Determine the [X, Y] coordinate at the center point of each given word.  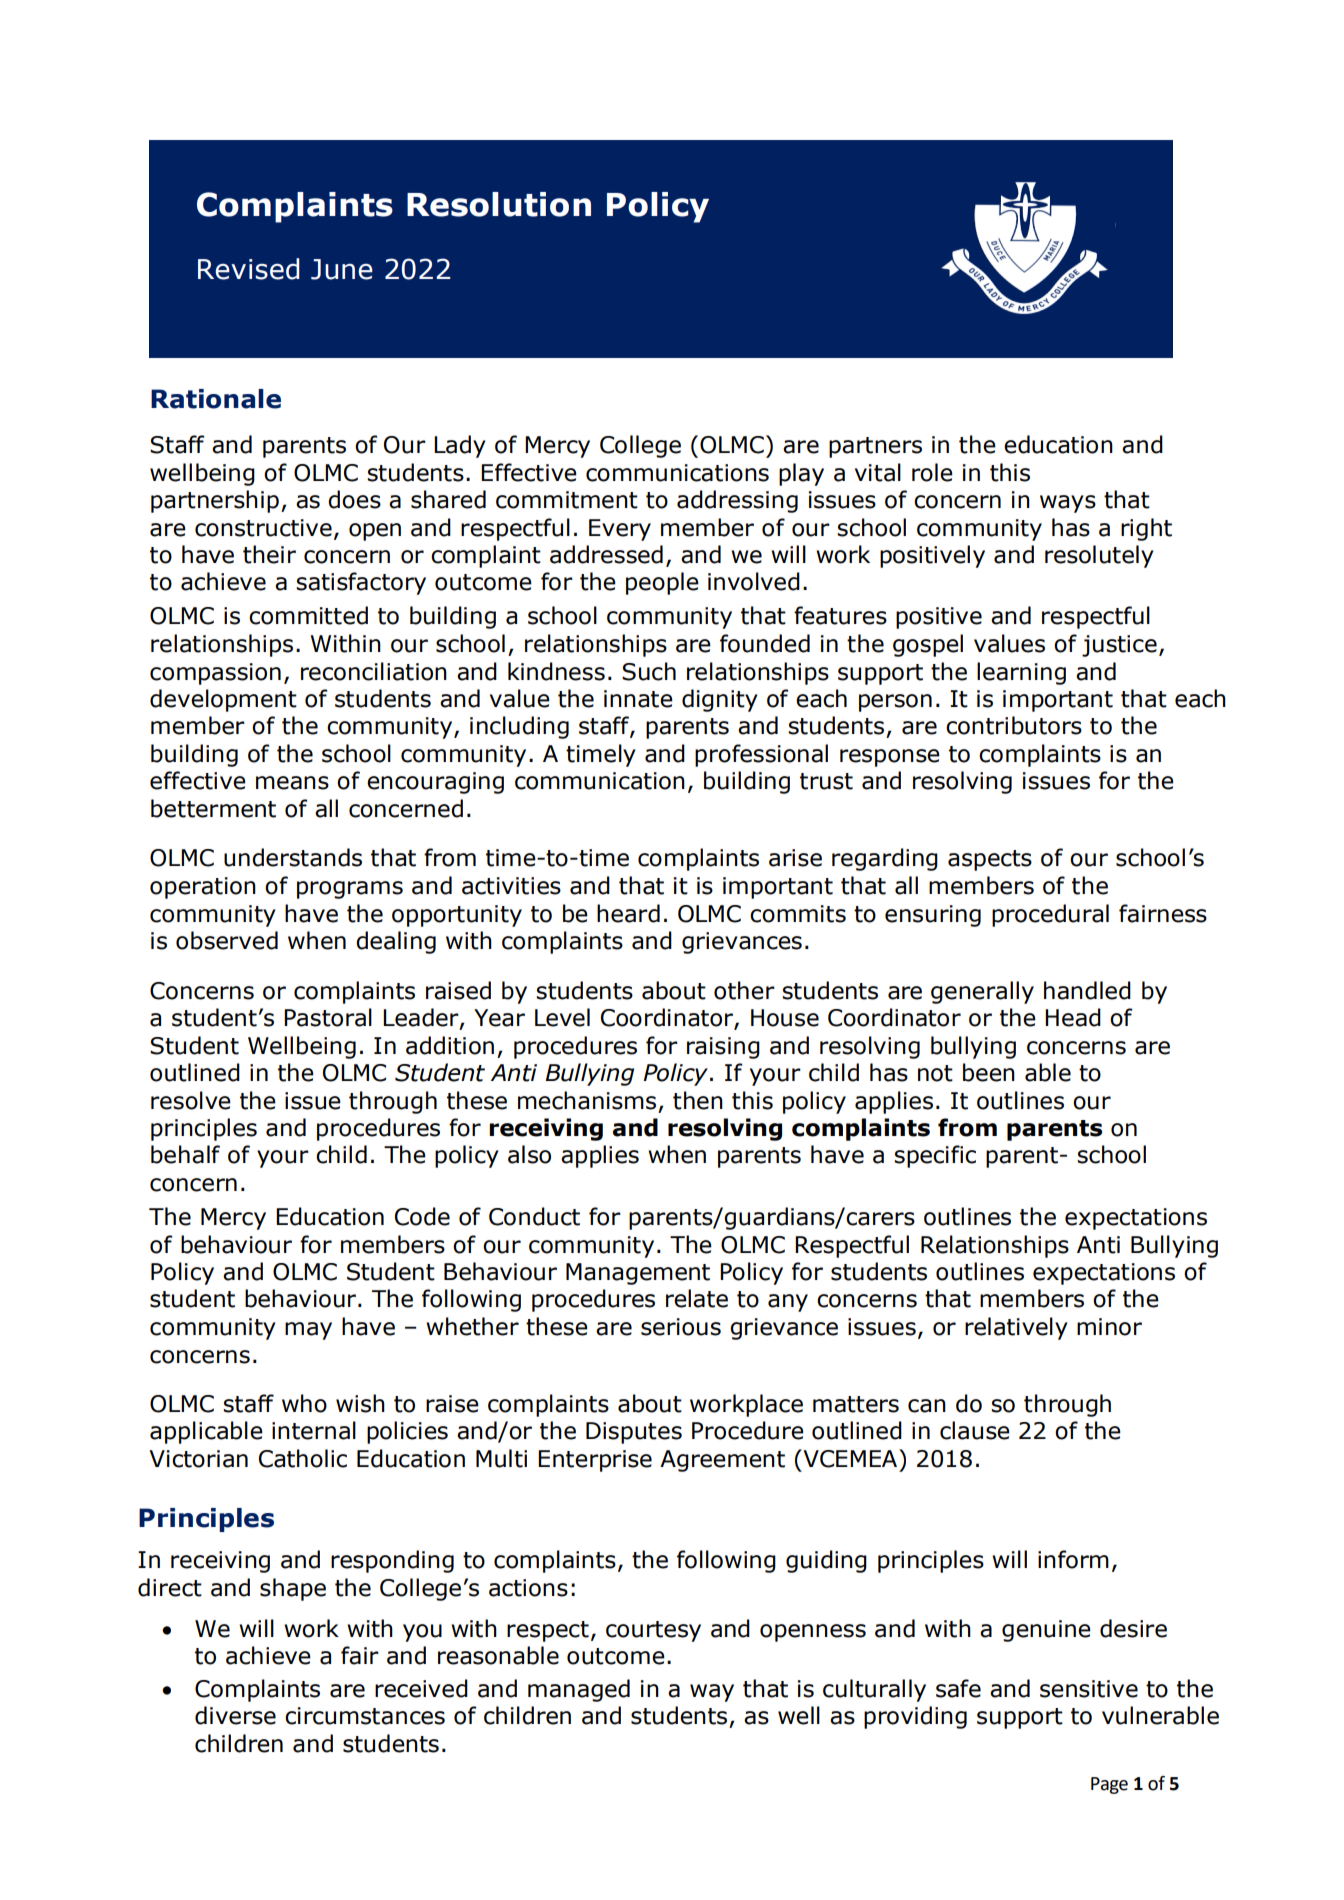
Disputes [634, 1433]
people [662, 583]
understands [293, 857]
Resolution [499, 204]
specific [935, 1156]
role [932, 472]
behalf [185, 1154]
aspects [990, 860]
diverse [235, 1715]
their [269, 554]
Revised [249, 269]
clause [975, 1430]
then [698, 1100]
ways [1068, 504]
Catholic [303, 1458]
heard [628, 913]
